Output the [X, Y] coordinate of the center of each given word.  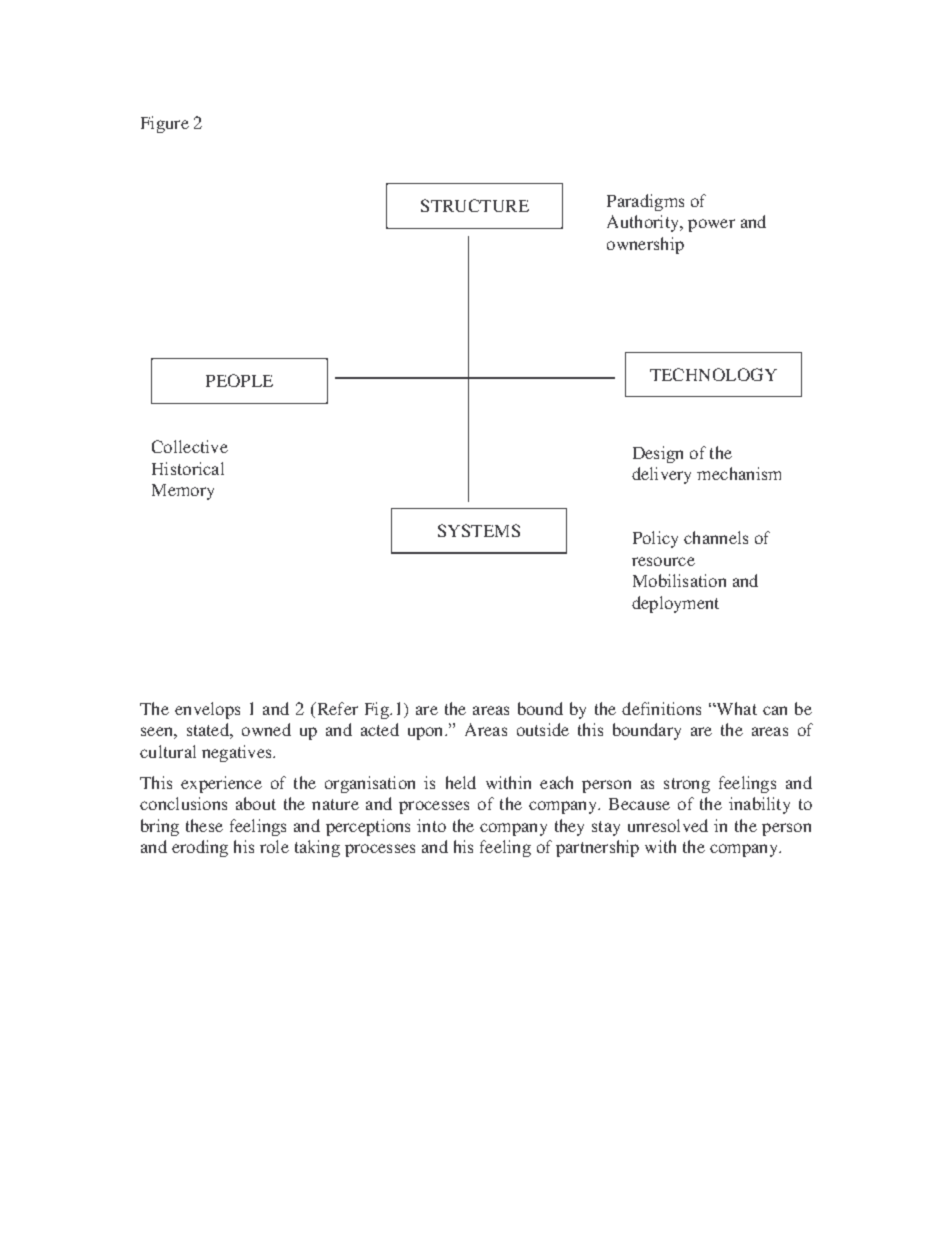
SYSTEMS [479, 530]
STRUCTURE [475, 205]
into [431, 825]
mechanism [739, 473]
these [204, 825]
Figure [165, 124]
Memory [183, 492]
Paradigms [645, 202]
